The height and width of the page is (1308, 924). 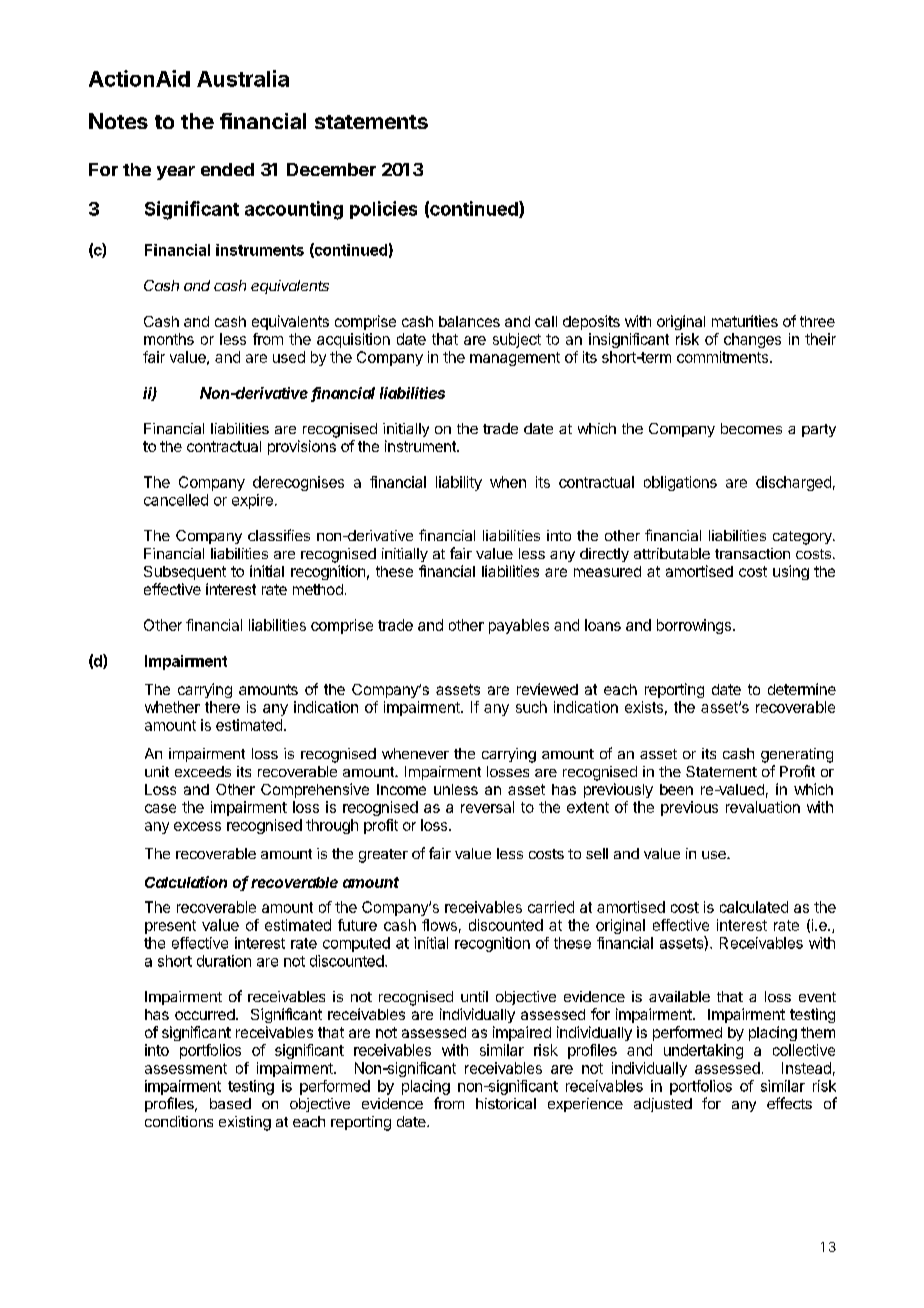 What do you see at coordinates (694, 626) in the page?
I see `borrowings` at bounding box center [694, 626].
